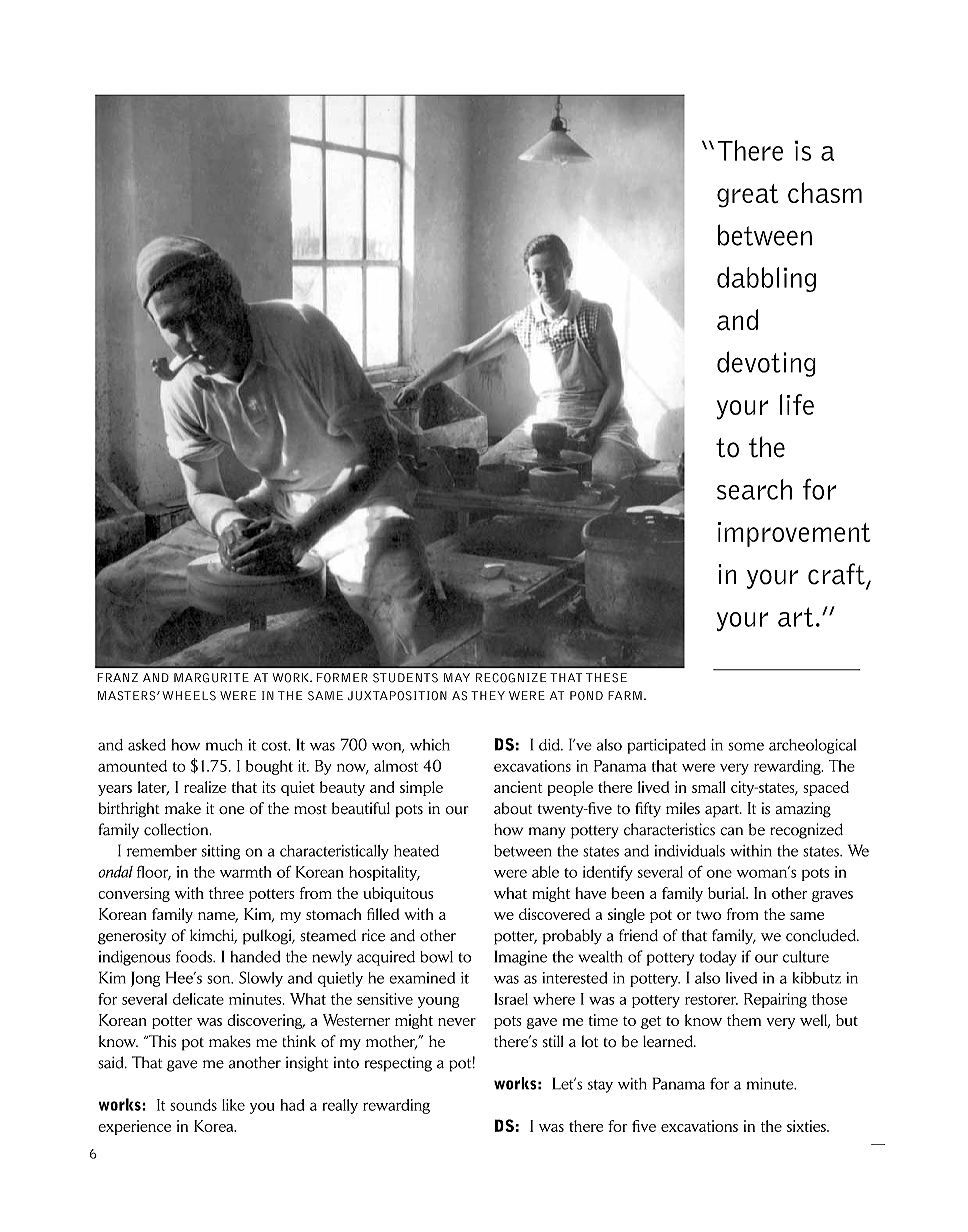 The image size is (968, 1232). I want to click on Franz, so click(117, 677).
